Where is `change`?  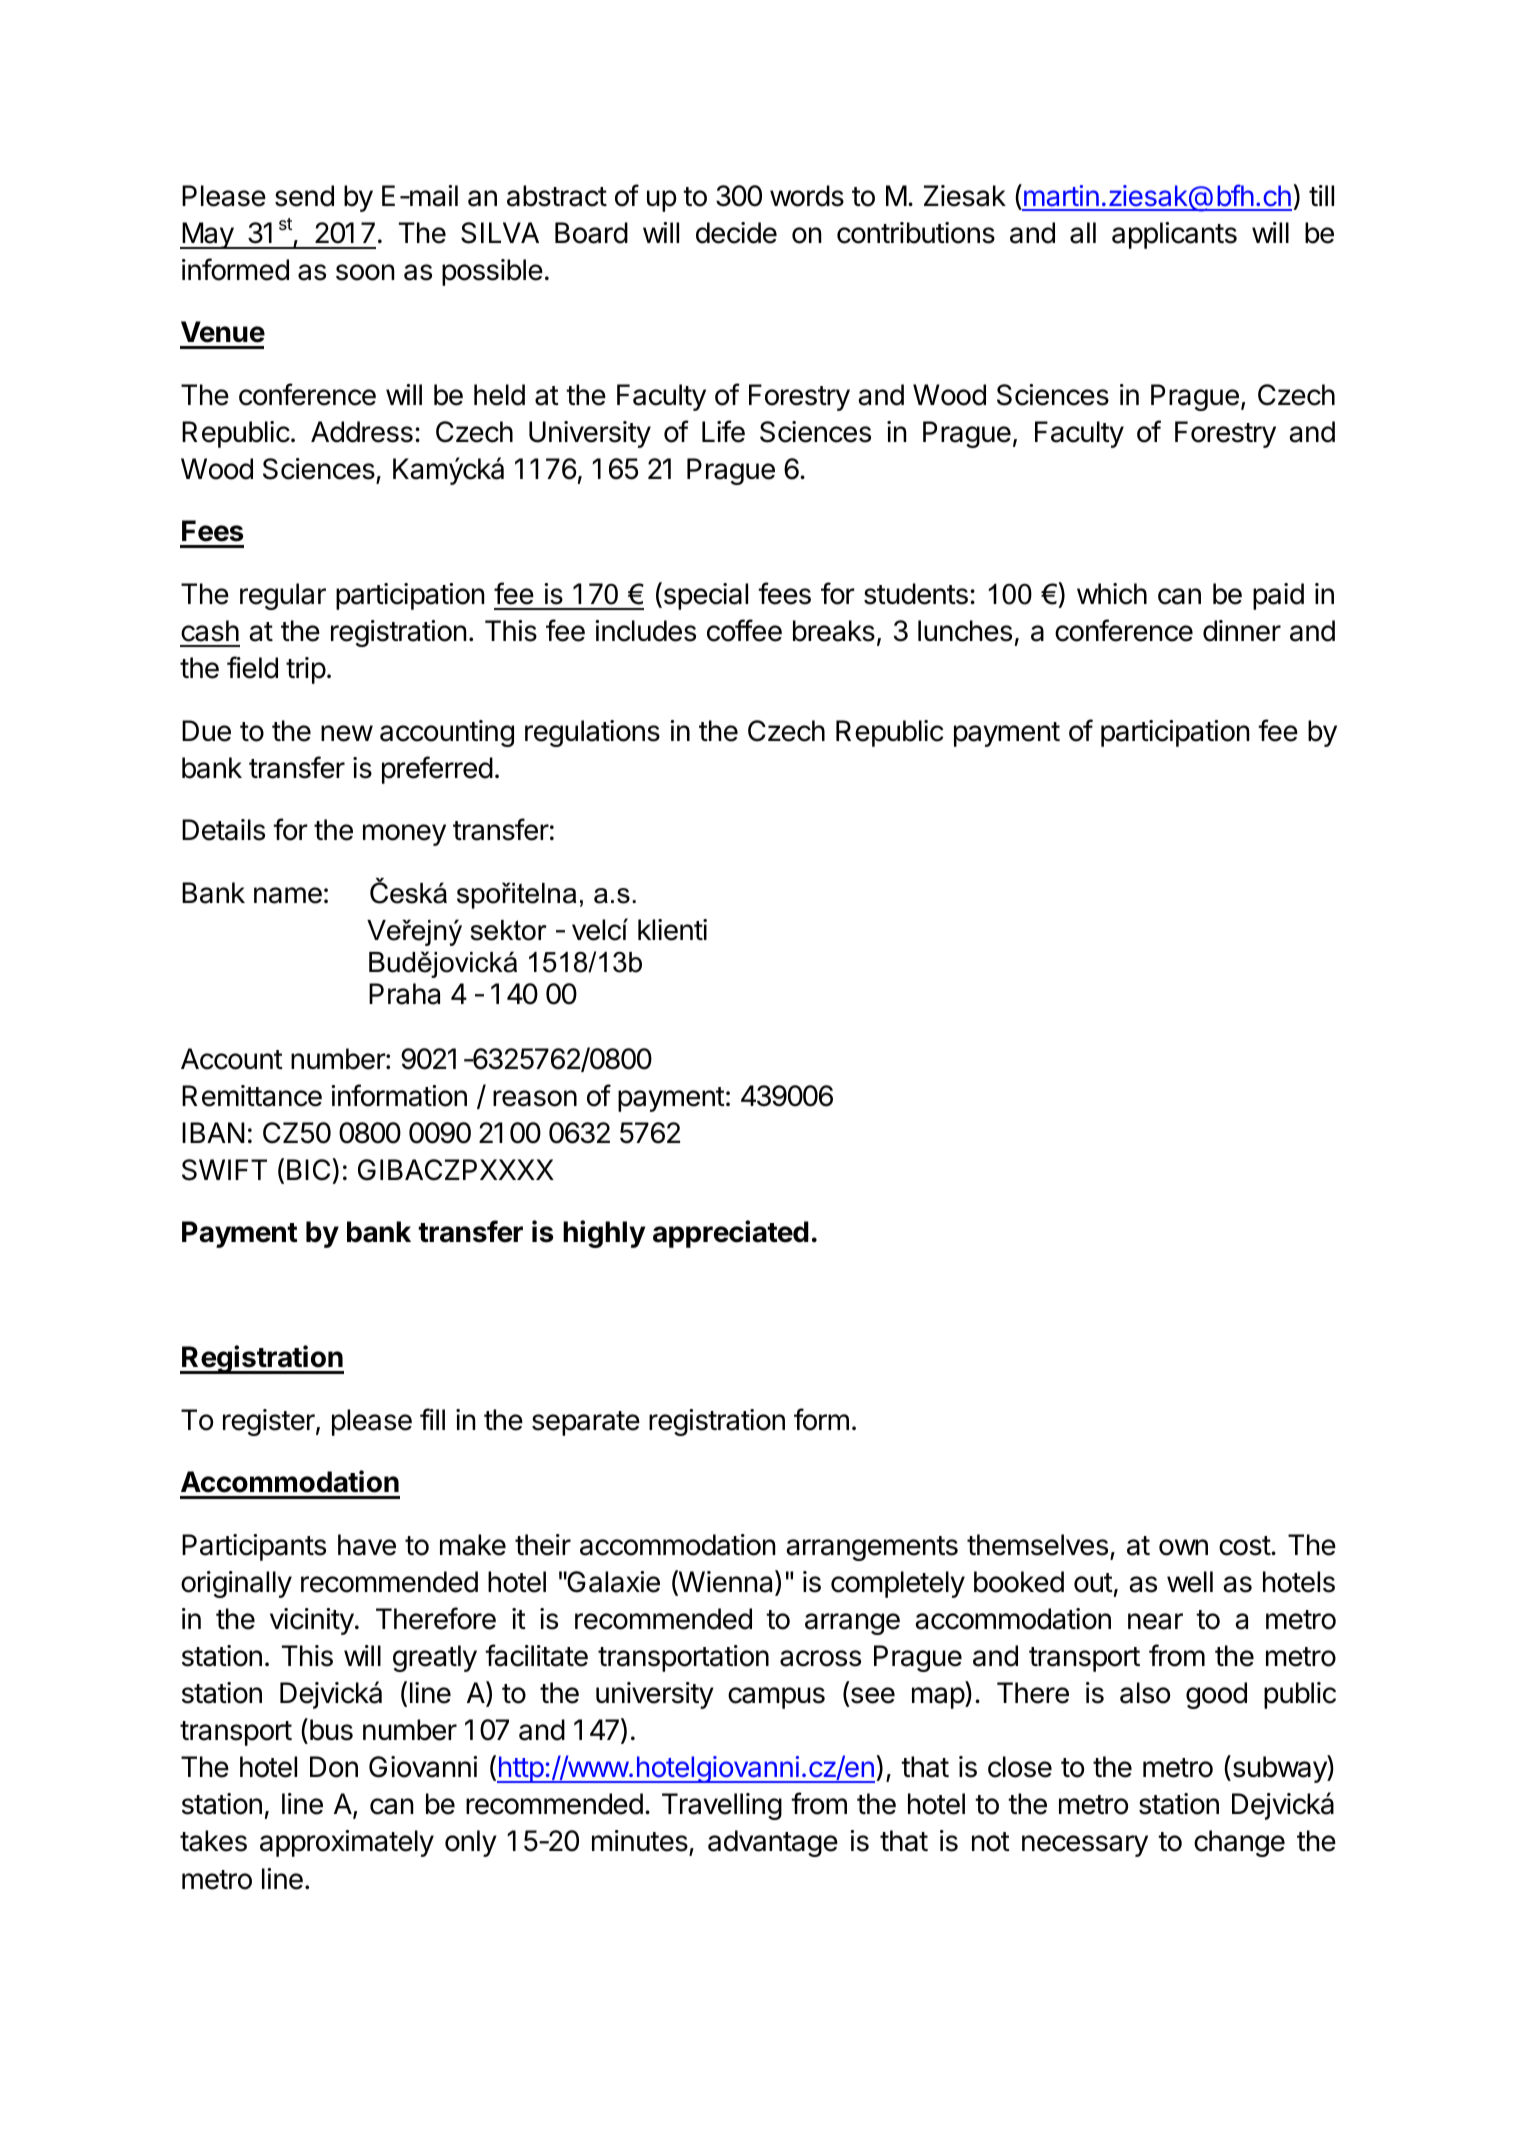 change is located at coordinates (1239, 1843).
